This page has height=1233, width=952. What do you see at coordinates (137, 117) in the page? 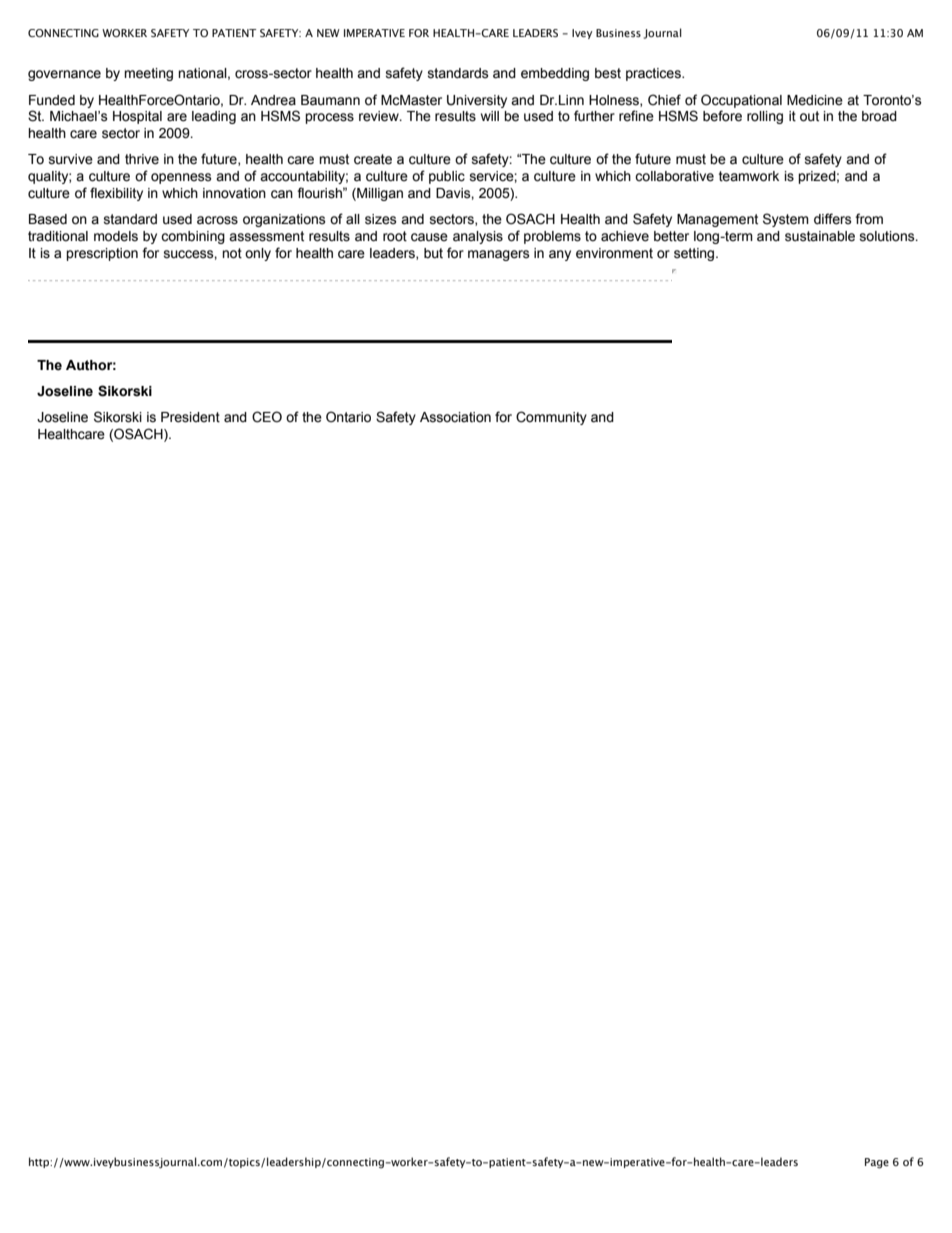
I see `Hospital` at bounding box center [137, 117].
